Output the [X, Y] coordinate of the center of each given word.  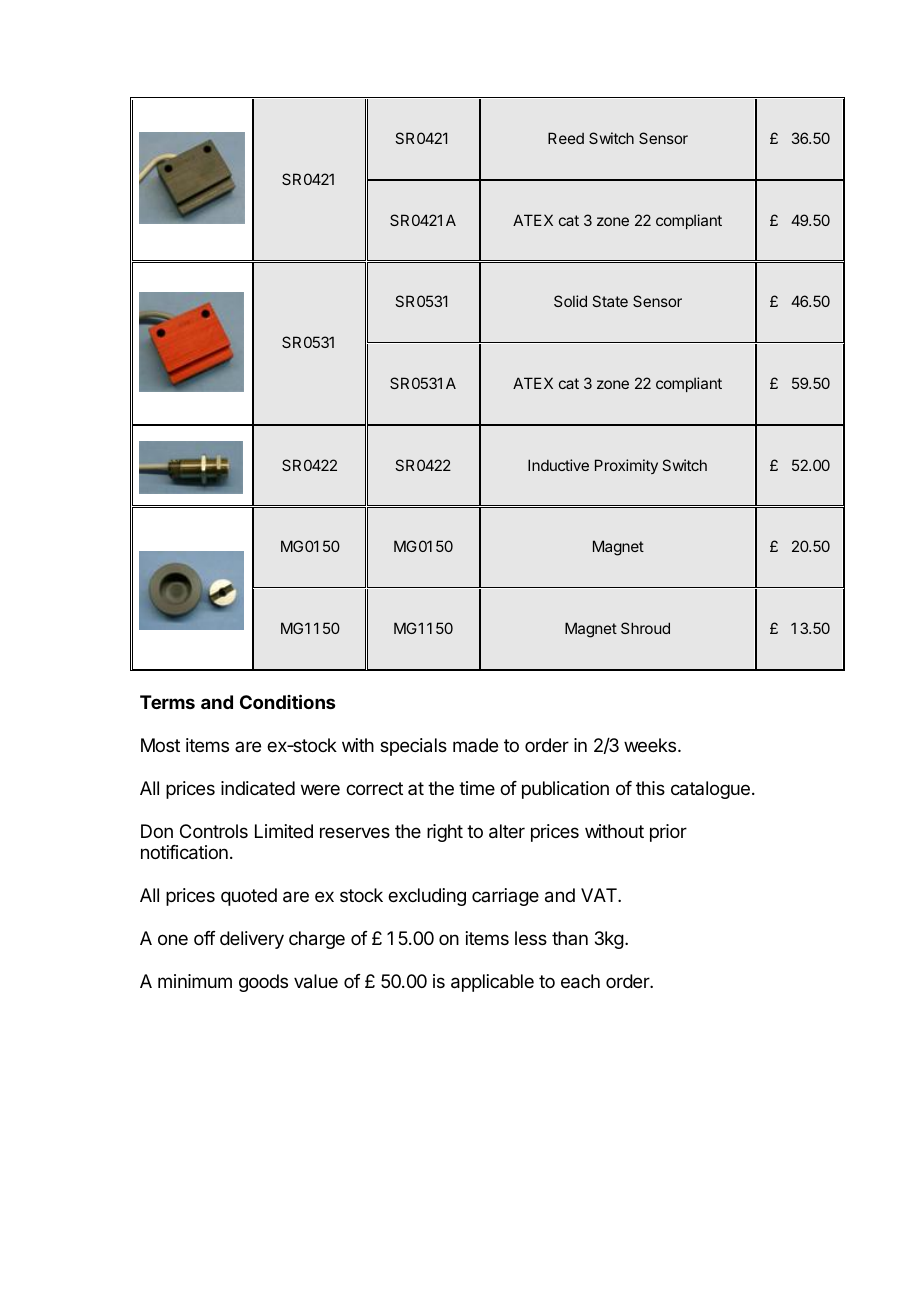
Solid [570, 301]
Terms [167, 702]
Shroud [645, 628]
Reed [566, 138]
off [205, 938]
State [610, 301]
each [580, 981]
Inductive [558, 465]
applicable [492, 983]
